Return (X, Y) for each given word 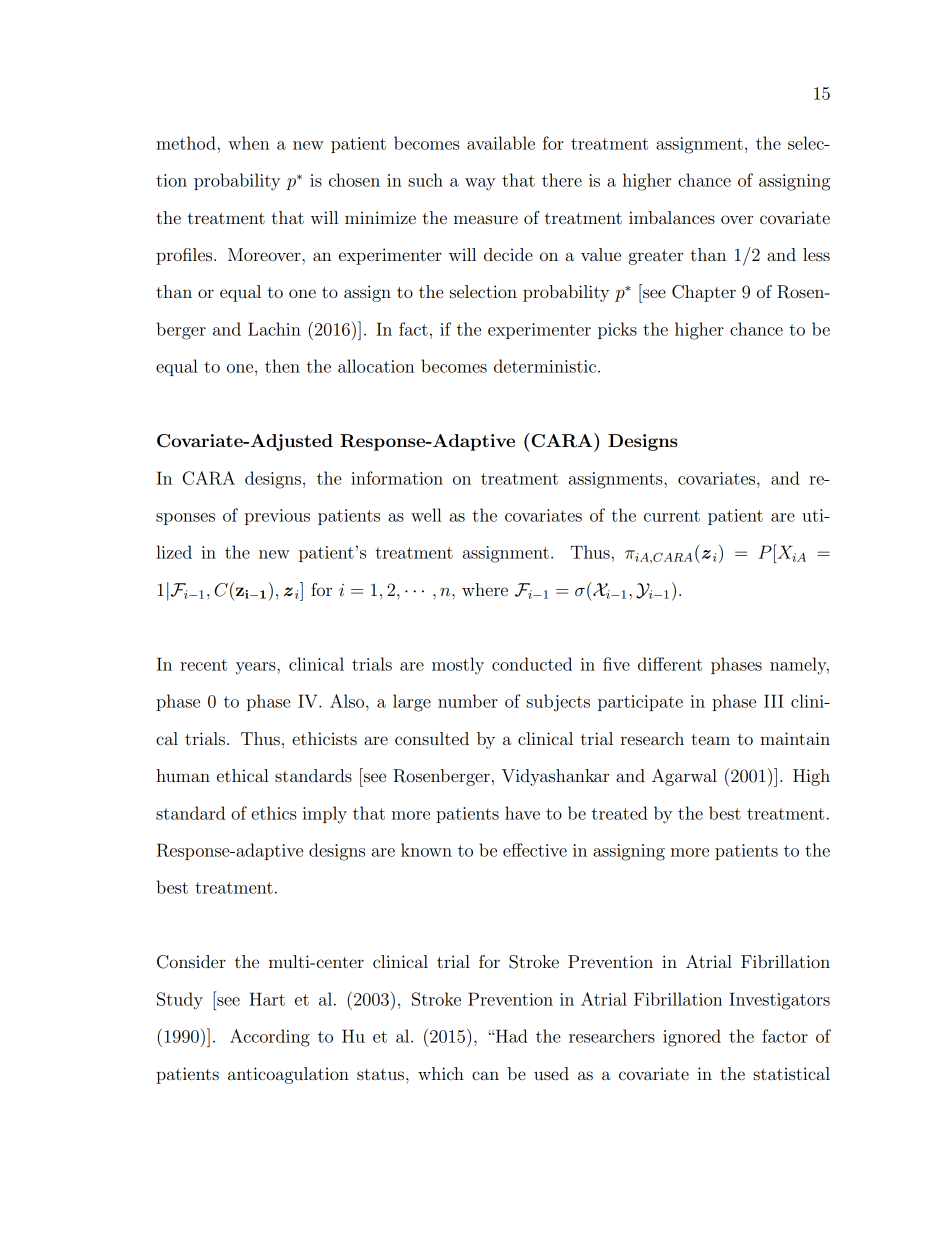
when (248, 143)
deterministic (546, 366)
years (257, 668)
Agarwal (684, 777)
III (774, 701)
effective (535, 850)
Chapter (704, 293)
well (426, 515)
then (282, 366)
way (480, 184)
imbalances (672, 217)
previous (277, 517)
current (672, 516)
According (270, 1038)
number (468, 701)
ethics (274, 813)
